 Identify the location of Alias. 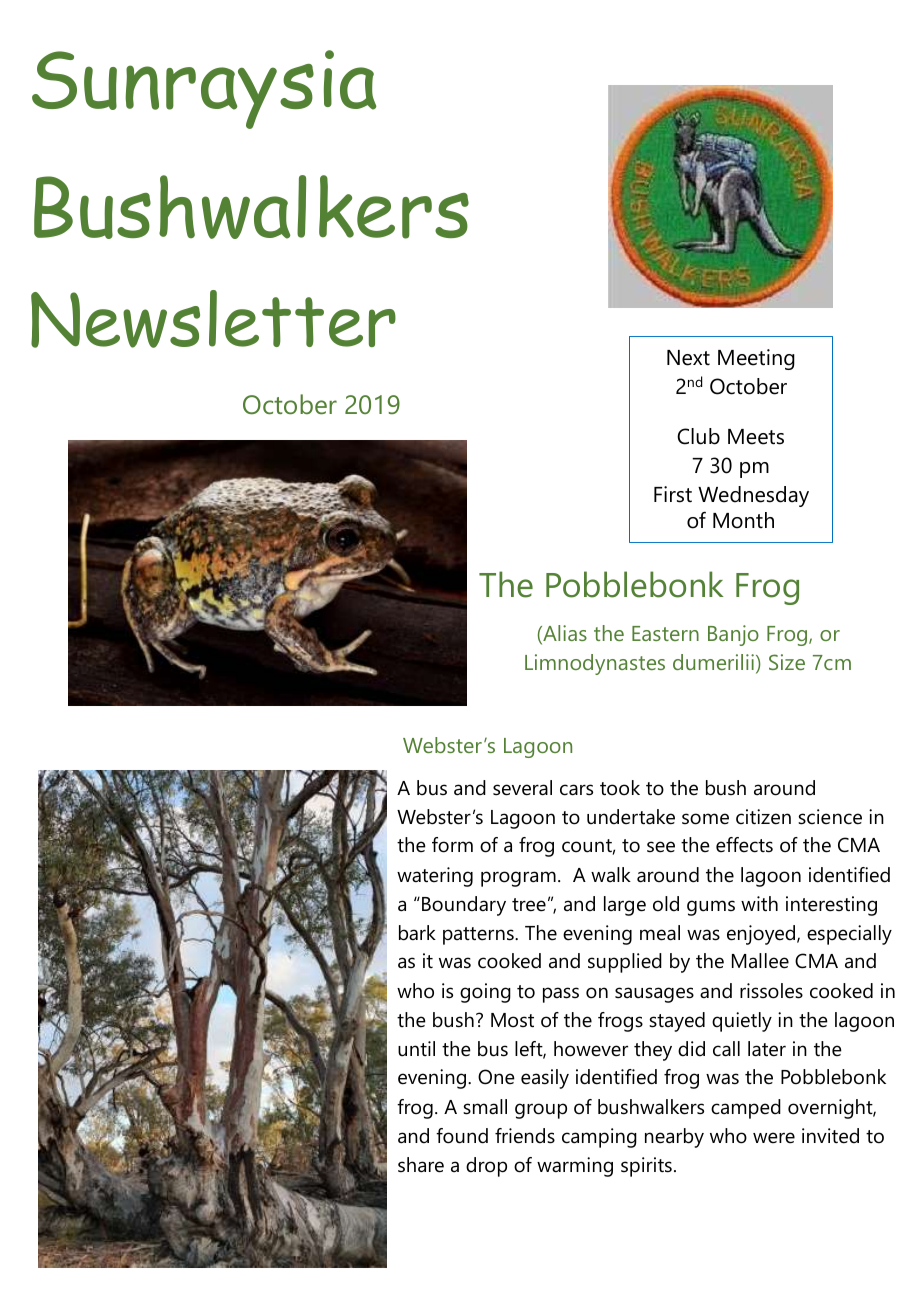
(564, 634).
